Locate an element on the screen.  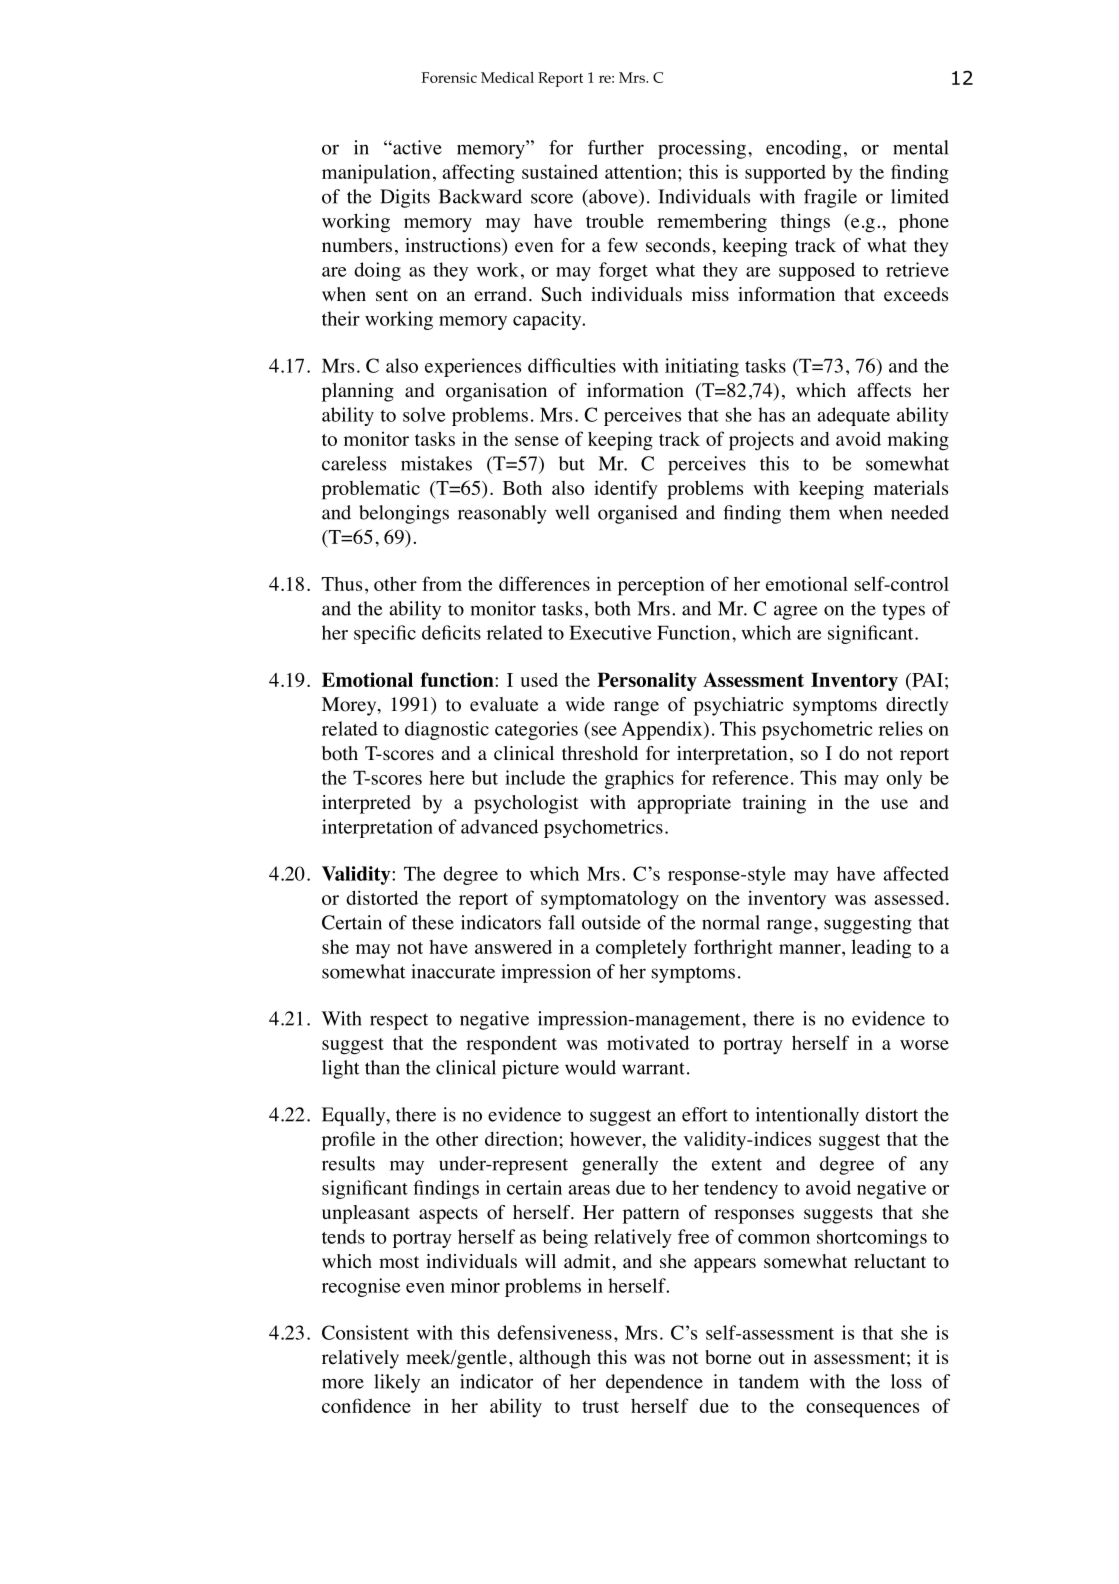
identify is located at coordinates (626, 490).
